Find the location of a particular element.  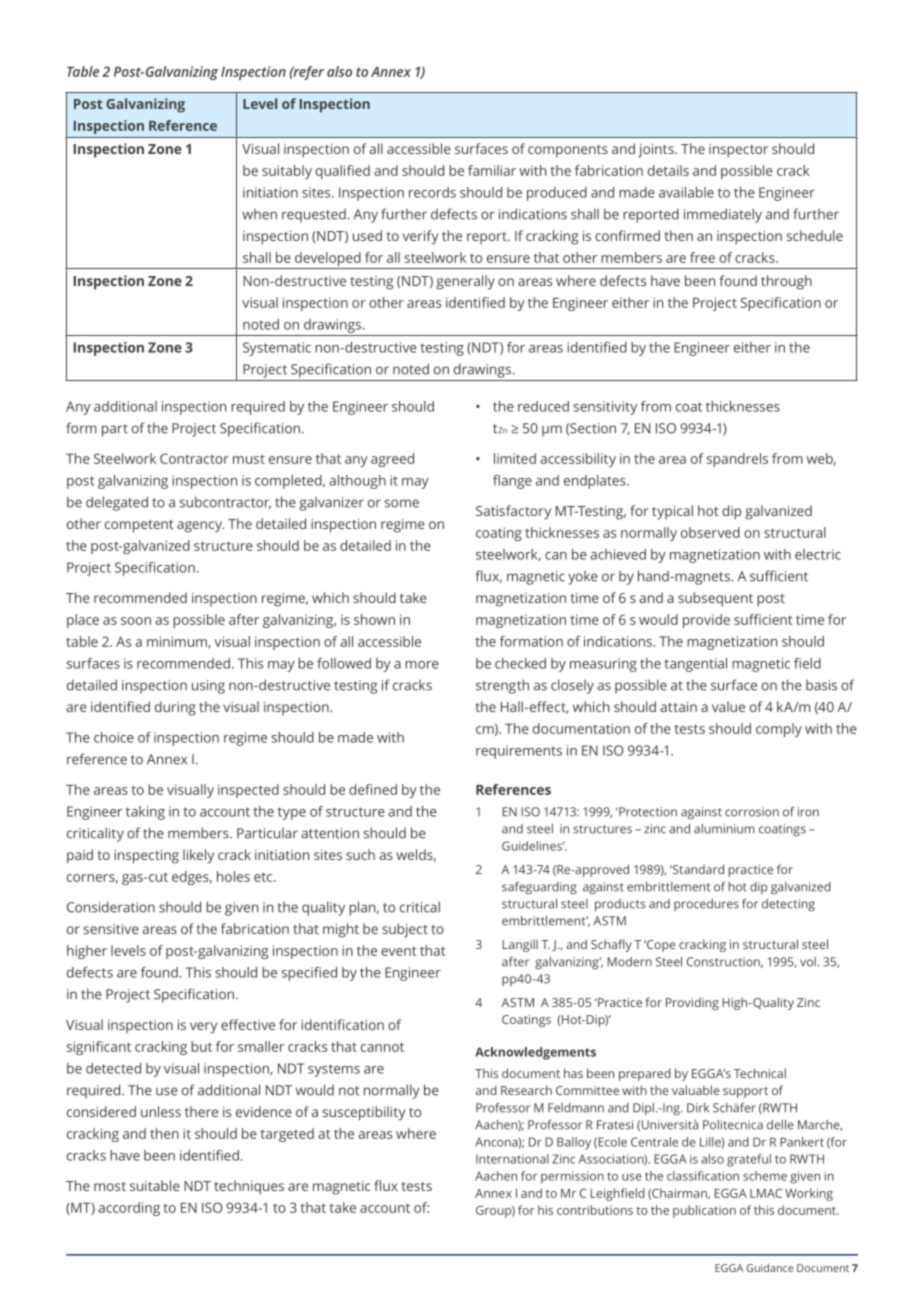

strength is located at coordinates (502, 686).
